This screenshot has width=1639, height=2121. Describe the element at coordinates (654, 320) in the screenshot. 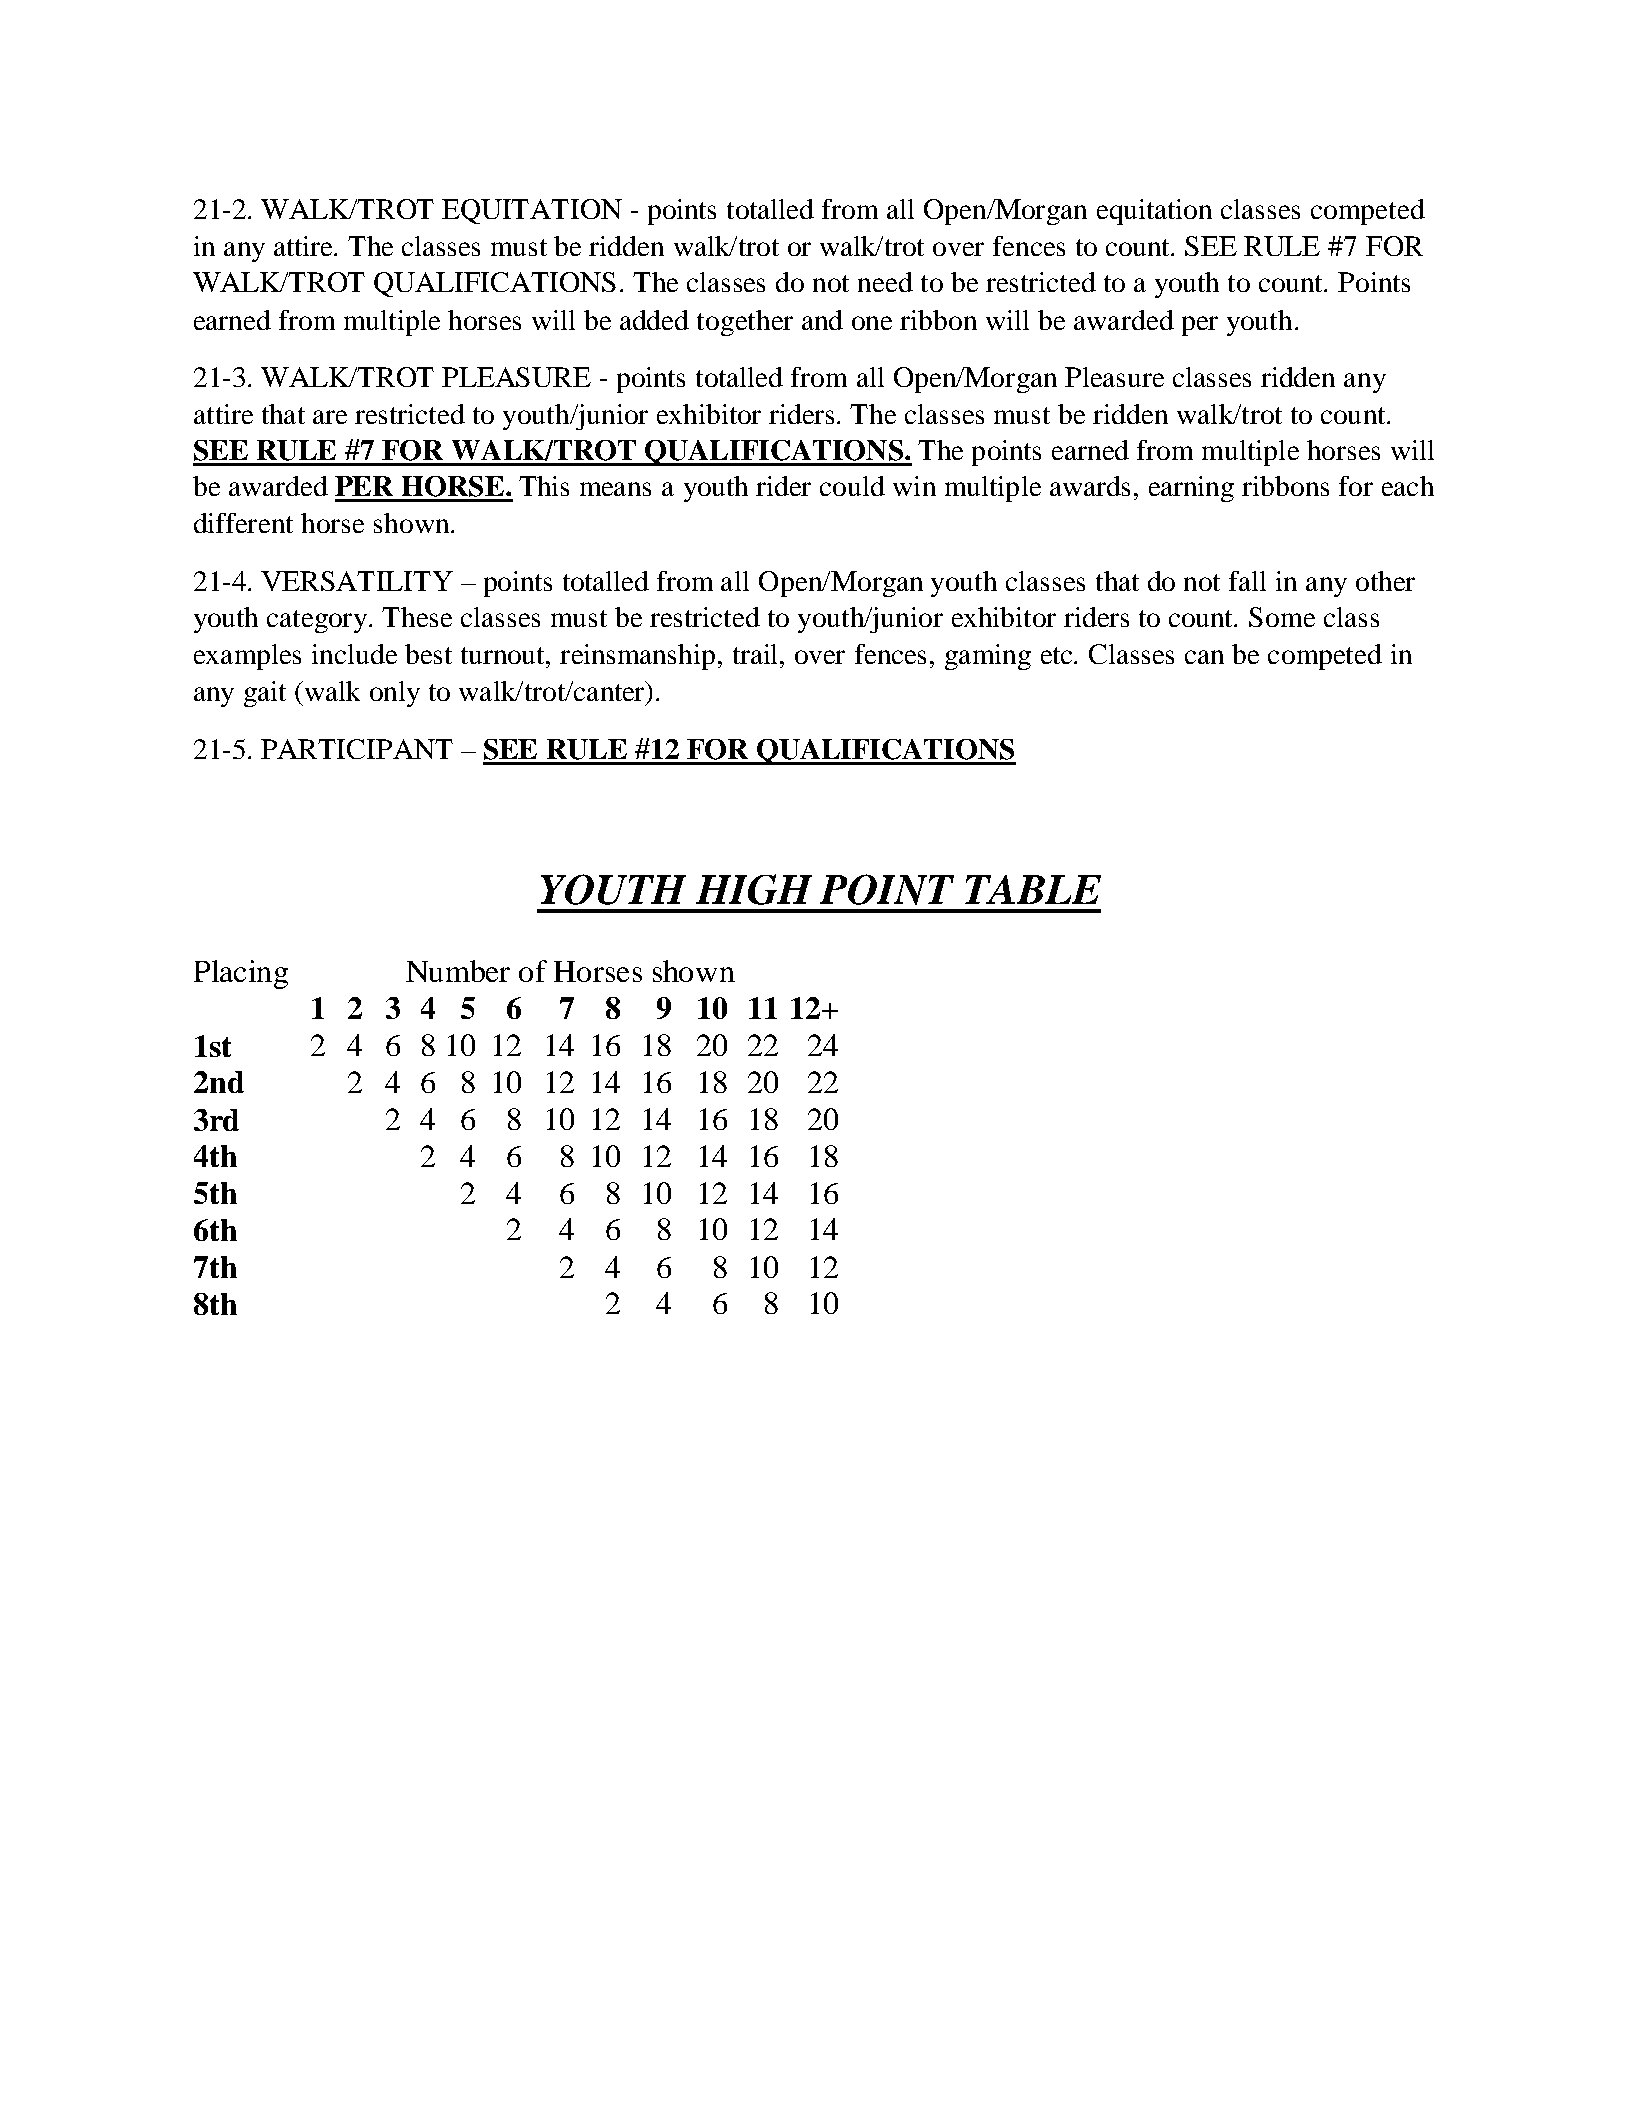

I see `added` at that location.
